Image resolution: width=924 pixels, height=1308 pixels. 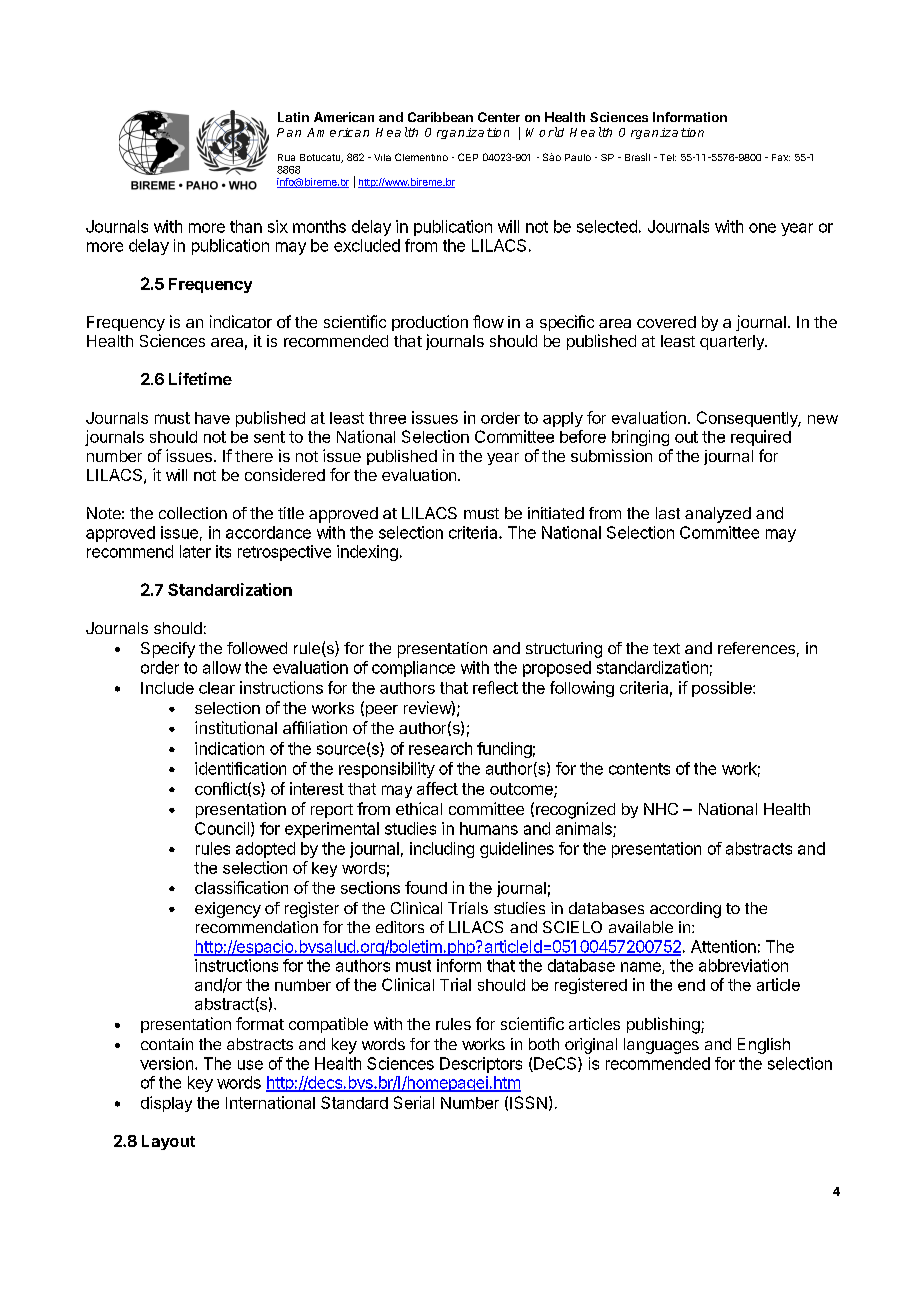 What do you see at coordinates (250, 1065) in the screenshot?
I see `use` at bounding box center [250, 1065].
